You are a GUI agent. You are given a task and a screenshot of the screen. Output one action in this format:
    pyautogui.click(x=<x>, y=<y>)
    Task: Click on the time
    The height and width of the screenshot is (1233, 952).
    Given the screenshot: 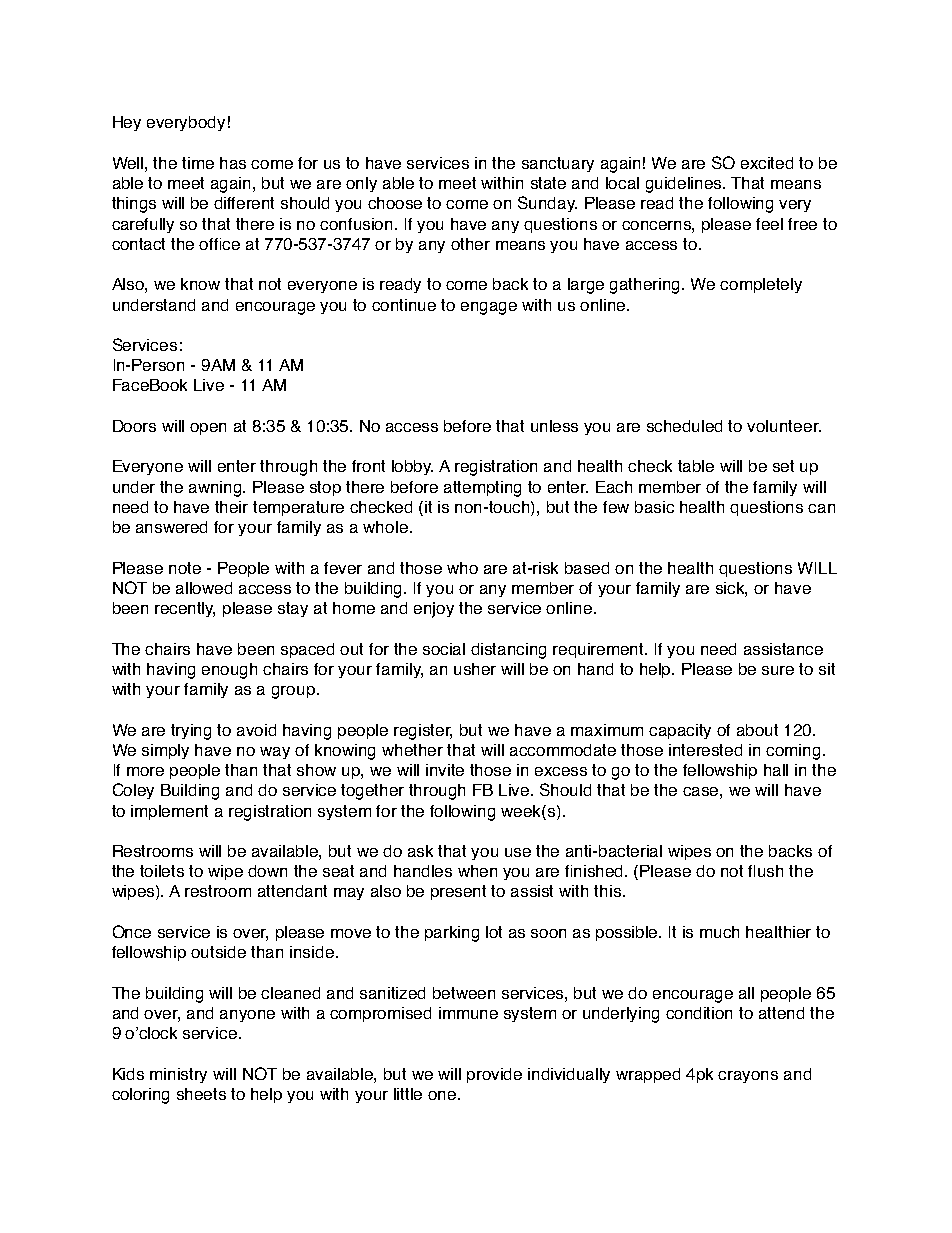 What is the action you would take?
    pyautogui.click(x=198, y=163)
